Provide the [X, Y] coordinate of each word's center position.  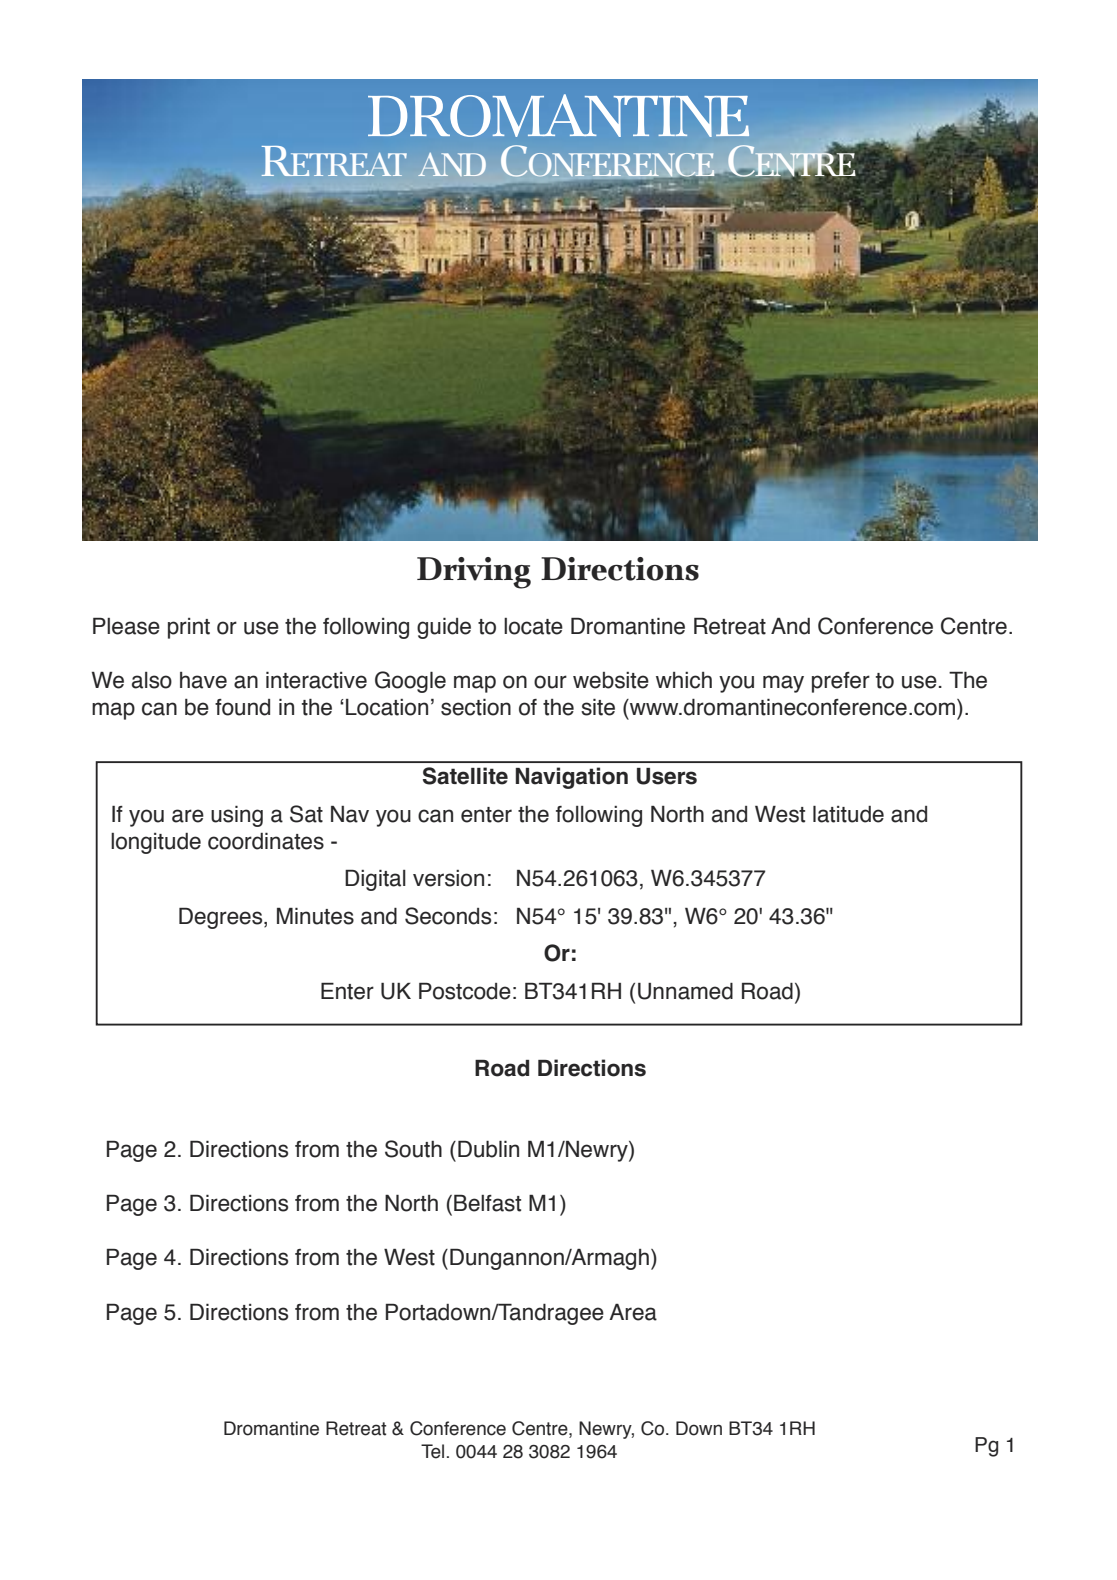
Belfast [487, 1203]
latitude [848, 814]
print [189, 628]
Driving [474, 573]
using [237, 816]
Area [633, 1312]
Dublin [488, 1149]
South [413, 1149]
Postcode [465, 991]
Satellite [465, 776]
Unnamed [685, 991]
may [783, 684]
